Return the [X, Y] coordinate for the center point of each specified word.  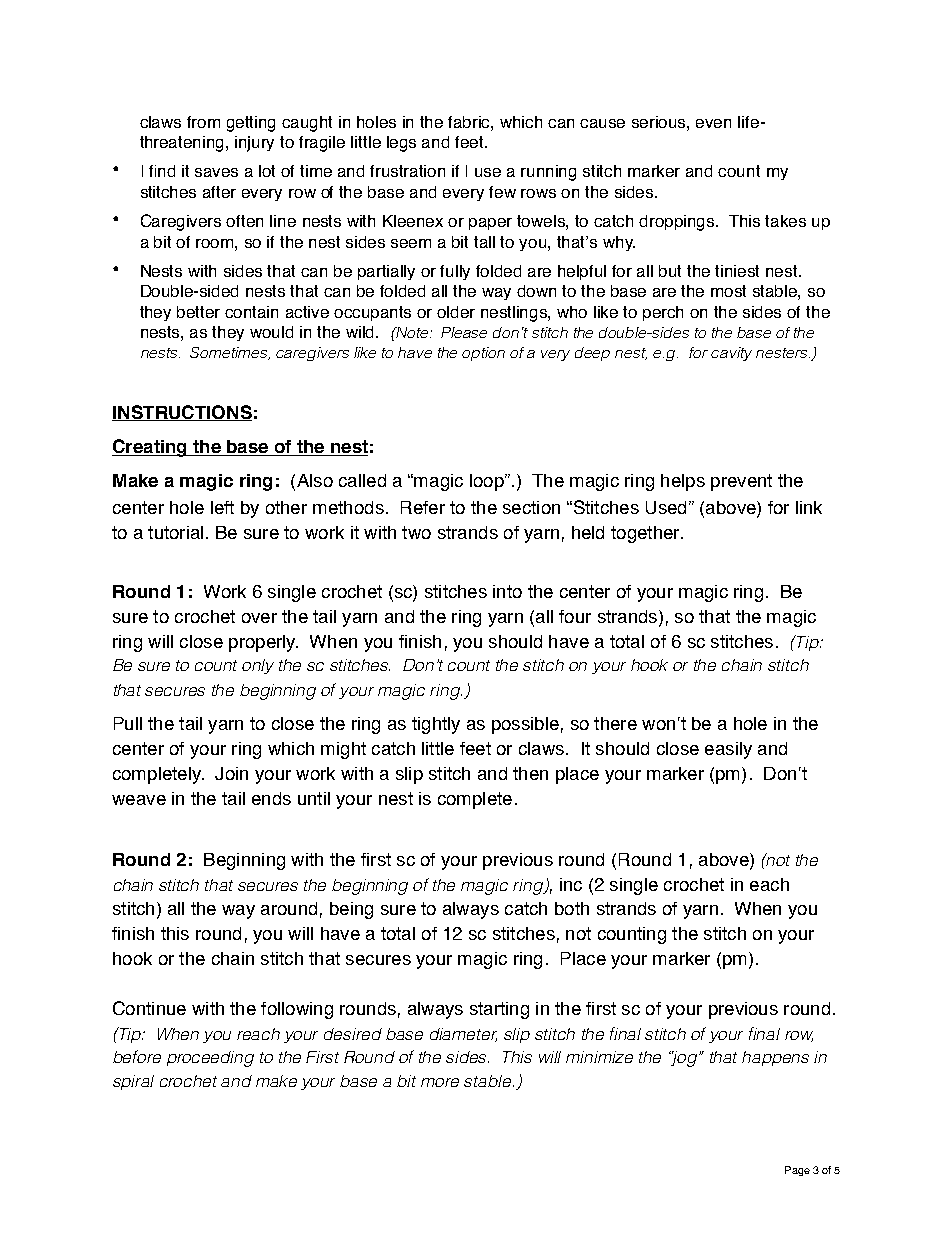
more [440, 1082]
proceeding [210, 1059]
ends [271, 798]
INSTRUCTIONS [182, 413]
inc [571, 884]
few [502, 192]
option [483, 354]
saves [216, 172]
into [507, 591]
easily [728, 750]
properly [263, 643]
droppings [678, 223]
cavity [731, 354]
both [572, 908]
